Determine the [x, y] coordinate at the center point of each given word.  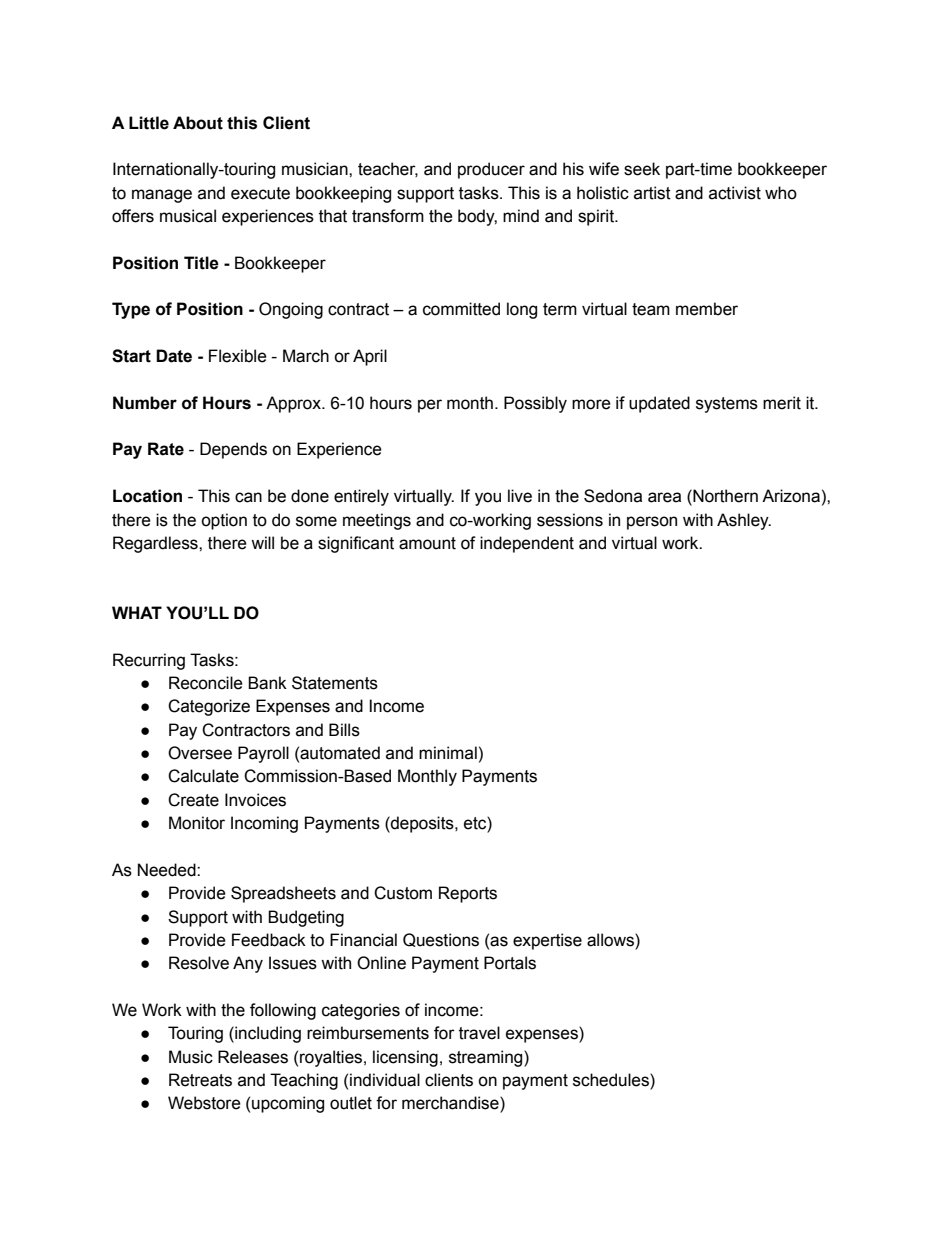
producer [491, 170]
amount [427, 543]
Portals [510, 963]
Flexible [238, 356]
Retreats [200, 1080]
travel [479, 1033]
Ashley [744, 521]
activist [735, 193]
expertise [547, 941]
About [198, 123]
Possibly [535, 404]
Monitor [197, 823]
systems [727, 405]
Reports [468, 894]
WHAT [137, 612]
